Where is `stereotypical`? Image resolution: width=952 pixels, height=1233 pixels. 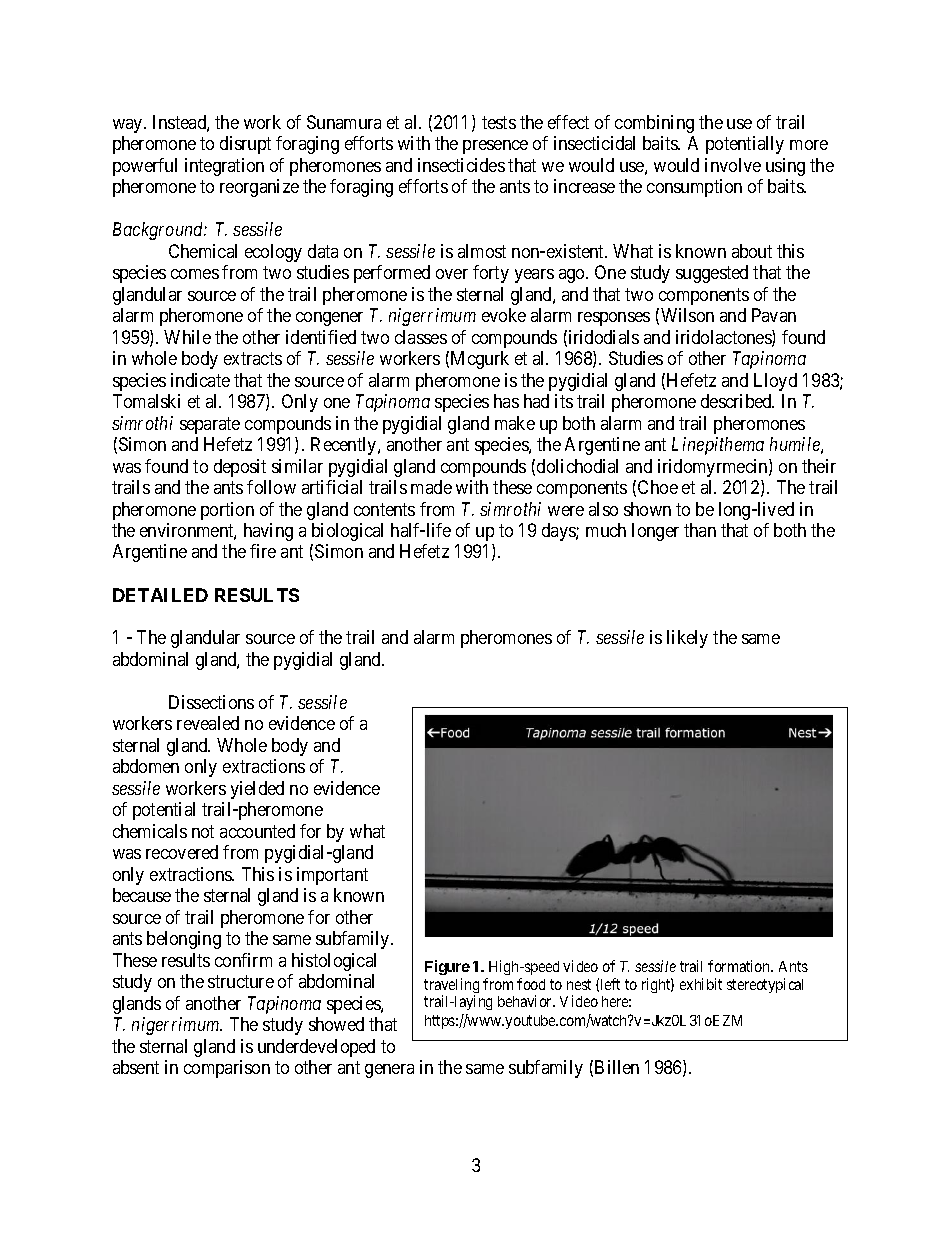
stereotypical is located at coordinates (765, 985).
